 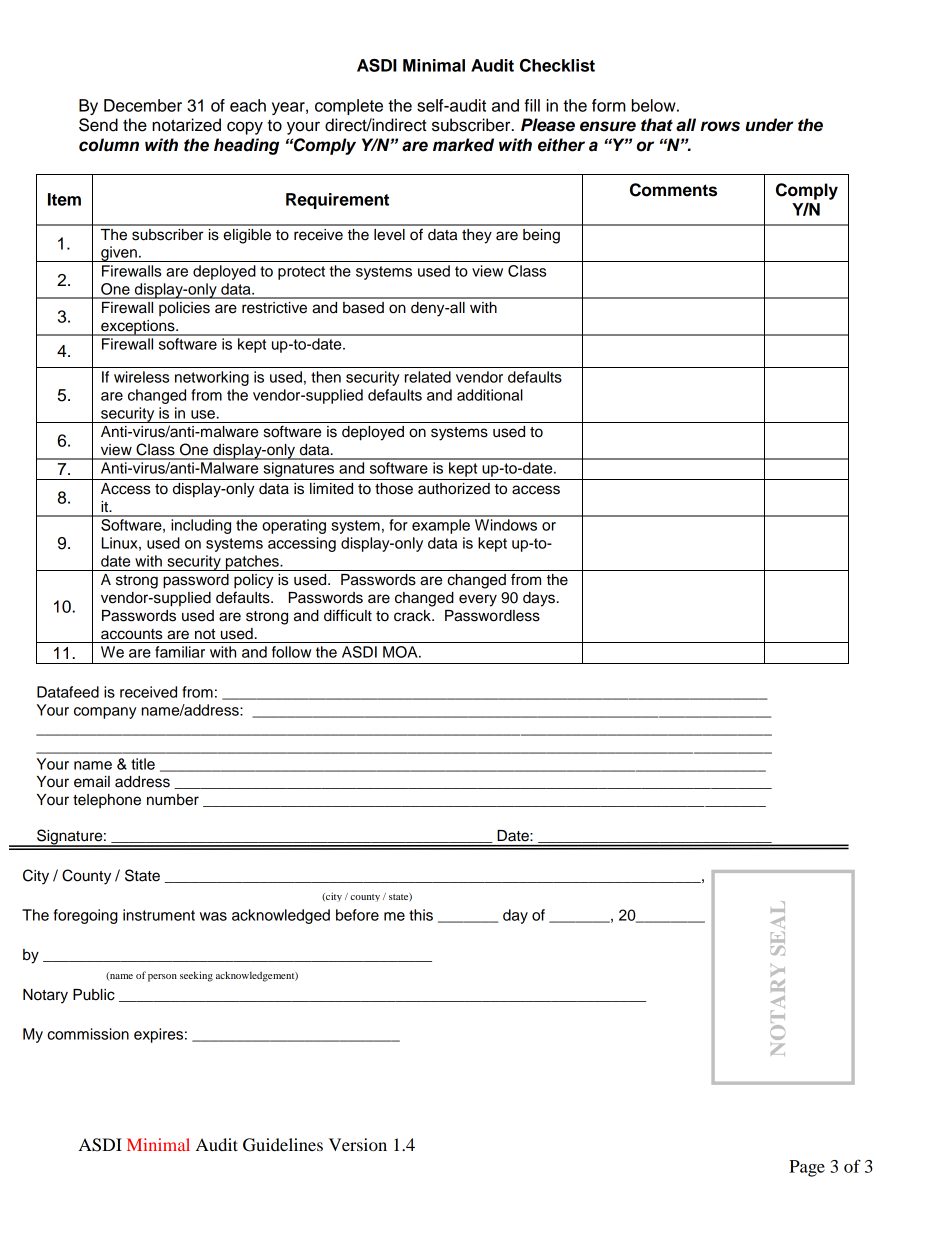 What do you see at coordinates (141, 377) in the screenshot?
I see `wireless` at bounding box center [141, 377].
